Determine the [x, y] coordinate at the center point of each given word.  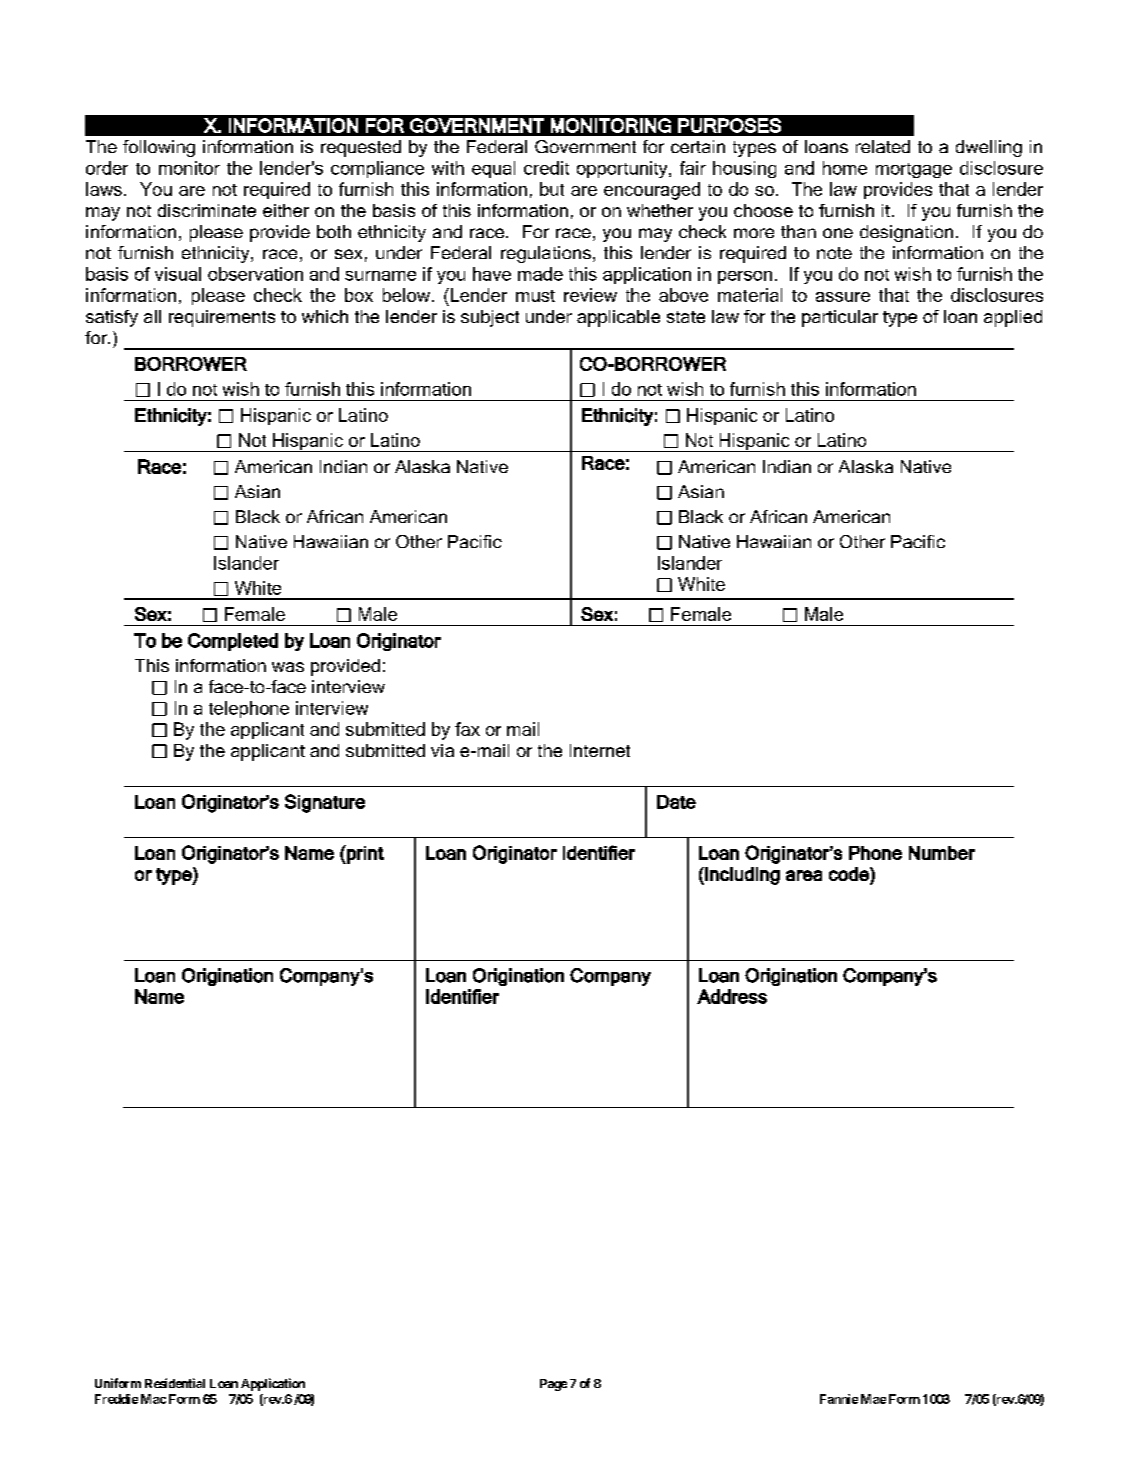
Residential [175, 1383]
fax [467, 729]
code [850, 874]
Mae [873, 1399]
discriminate [207, 210]
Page [553, 1385]
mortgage [914, 170]
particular [840, 318]
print [364, 854]
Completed [233, 642]
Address [732, 996]
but [552, 189]
